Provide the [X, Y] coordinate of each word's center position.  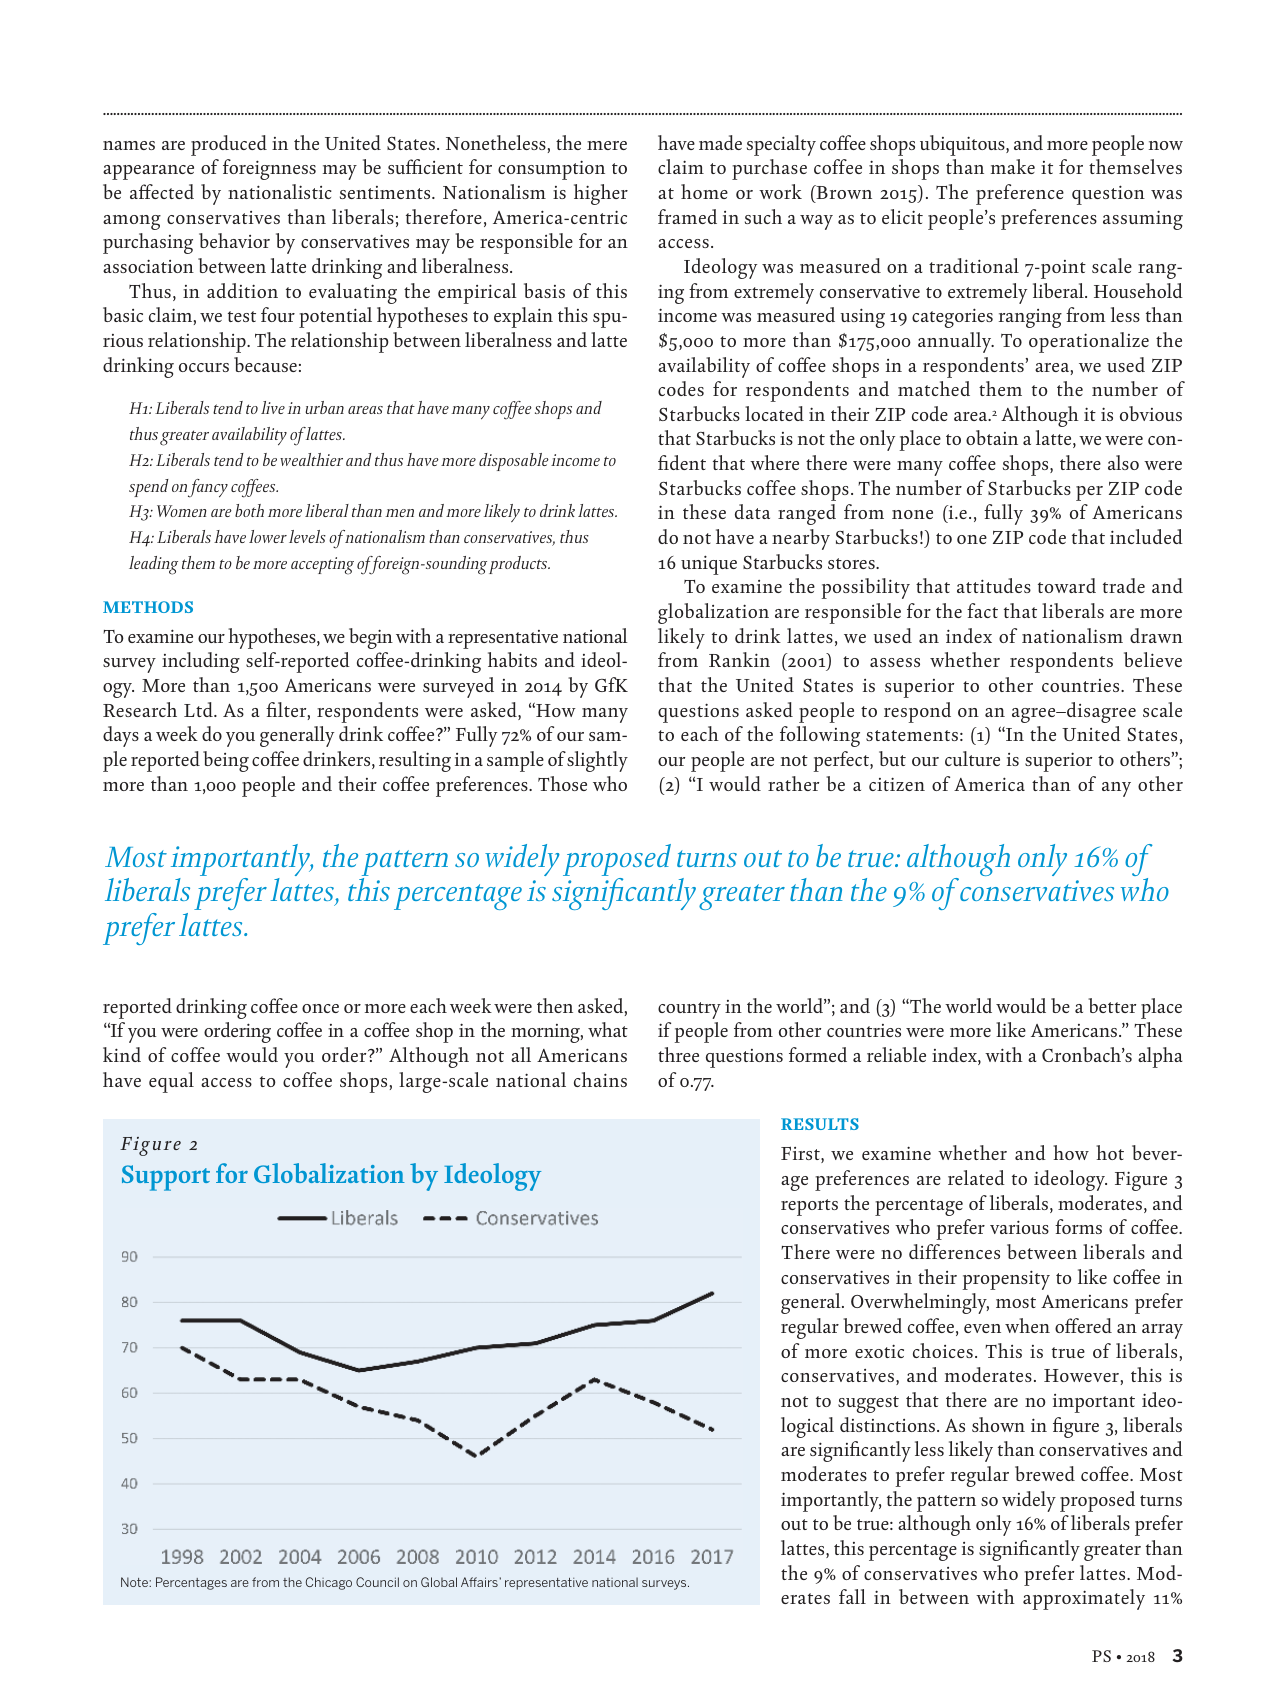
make [1013, 166]
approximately [1084, 1599]
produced [229, 145]
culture [972, 758]
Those [562, 783]
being [226, 761]
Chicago [329, 1583]
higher [601, 194]
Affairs [479, 1582]
